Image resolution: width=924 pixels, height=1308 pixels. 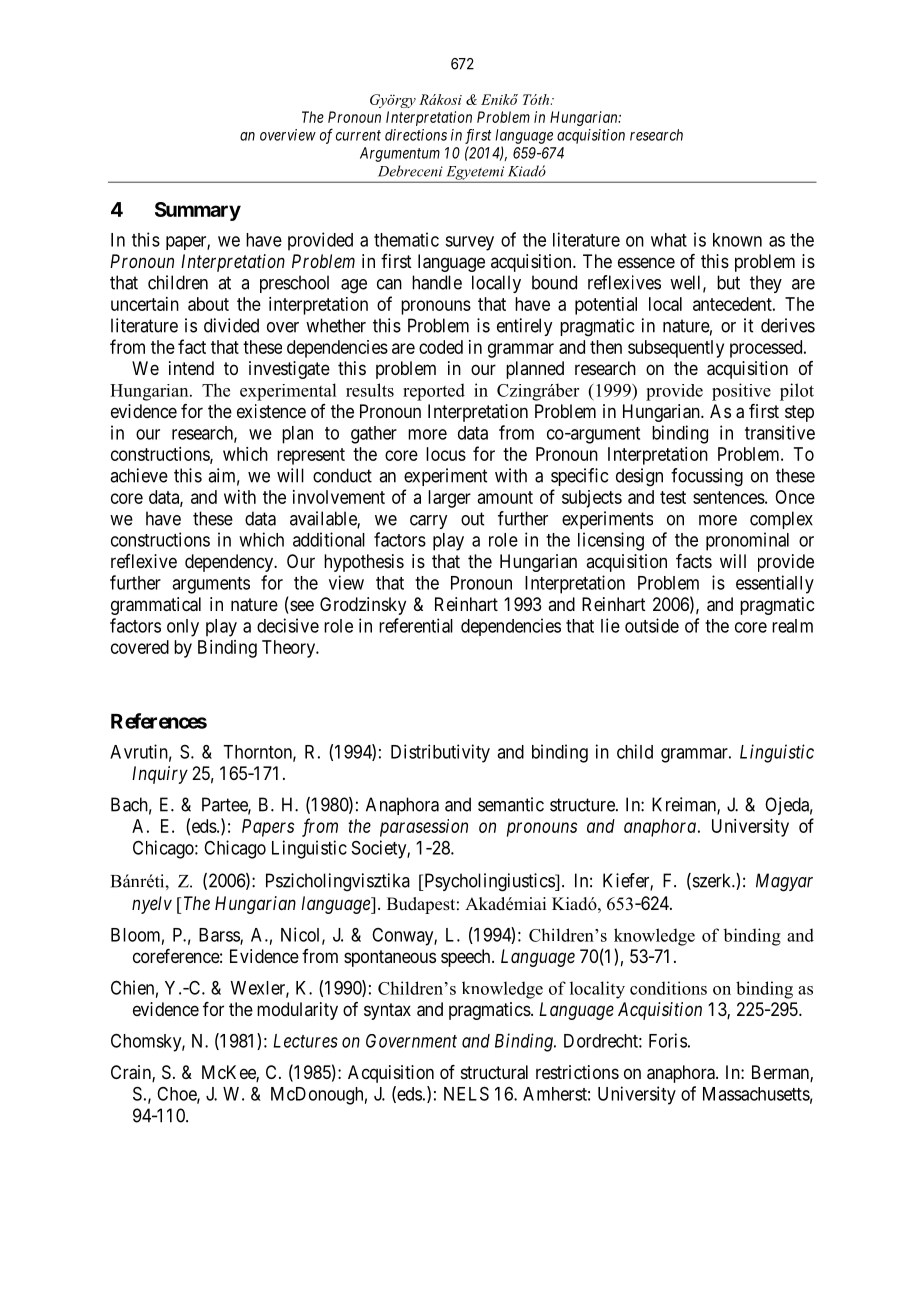 I want to click on known, so click(x=737, y=240).
